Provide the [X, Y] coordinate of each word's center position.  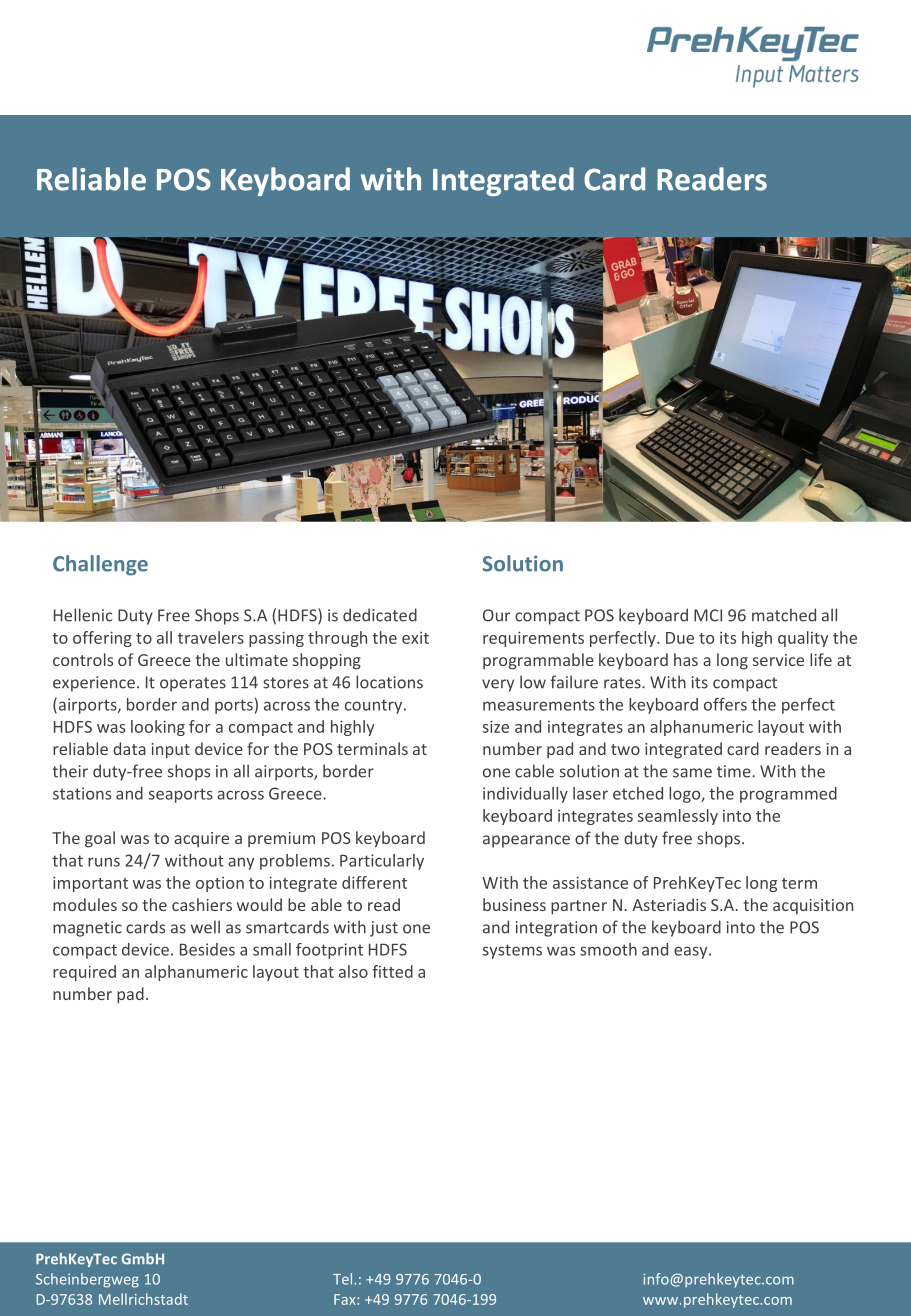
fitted [392, 971]
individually [525, 795]
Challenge [100, 565]
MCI [708, 615]
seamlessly [678, 817]
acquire [201, 839]
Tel [344, 1279]
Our [496, 615]
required [84, 973]
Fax [346, 1299]
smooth [608, 949]
